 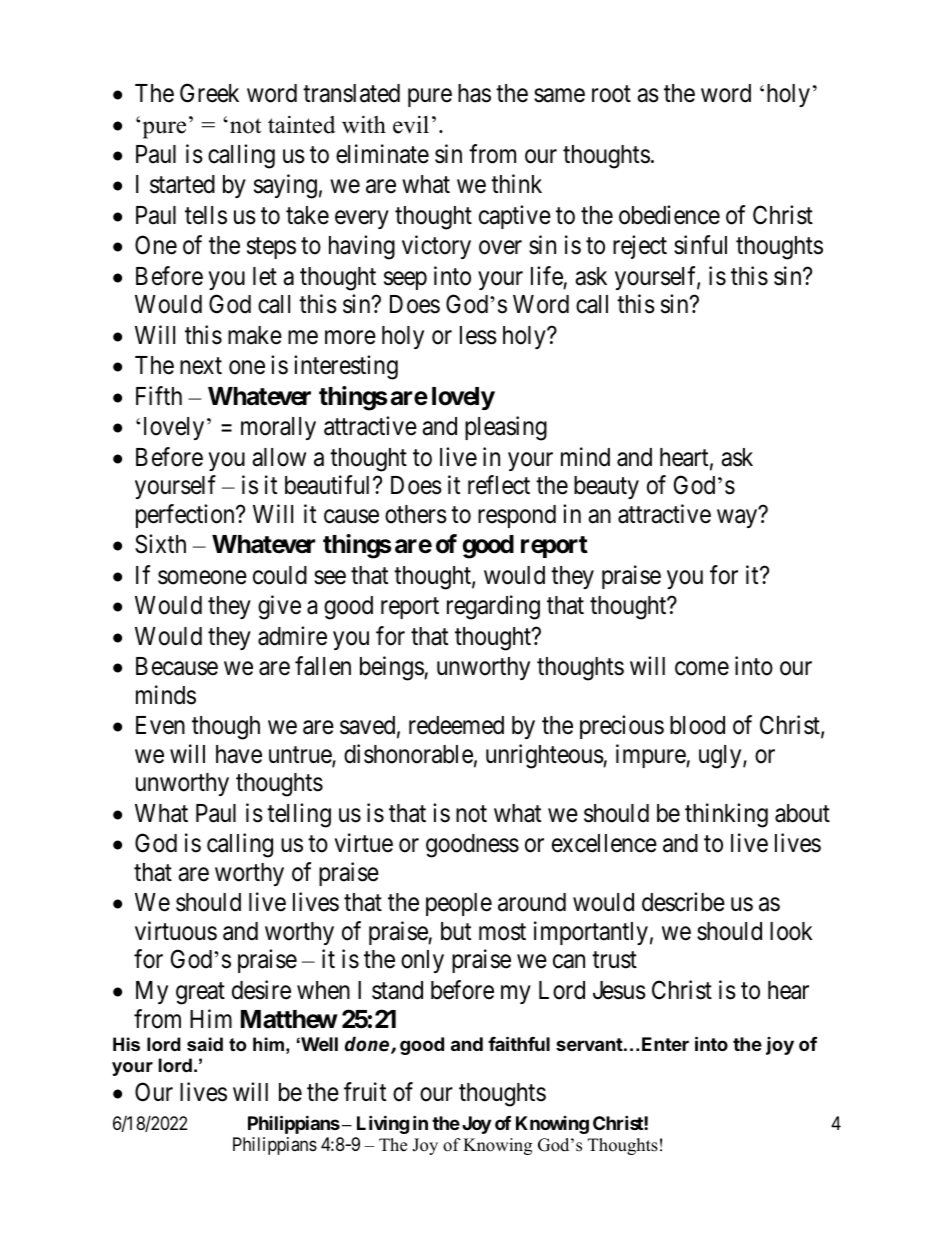 What do you see at coordinates (209, 93) in the document?
I see `Greek` at bounding box center [209, 93].
